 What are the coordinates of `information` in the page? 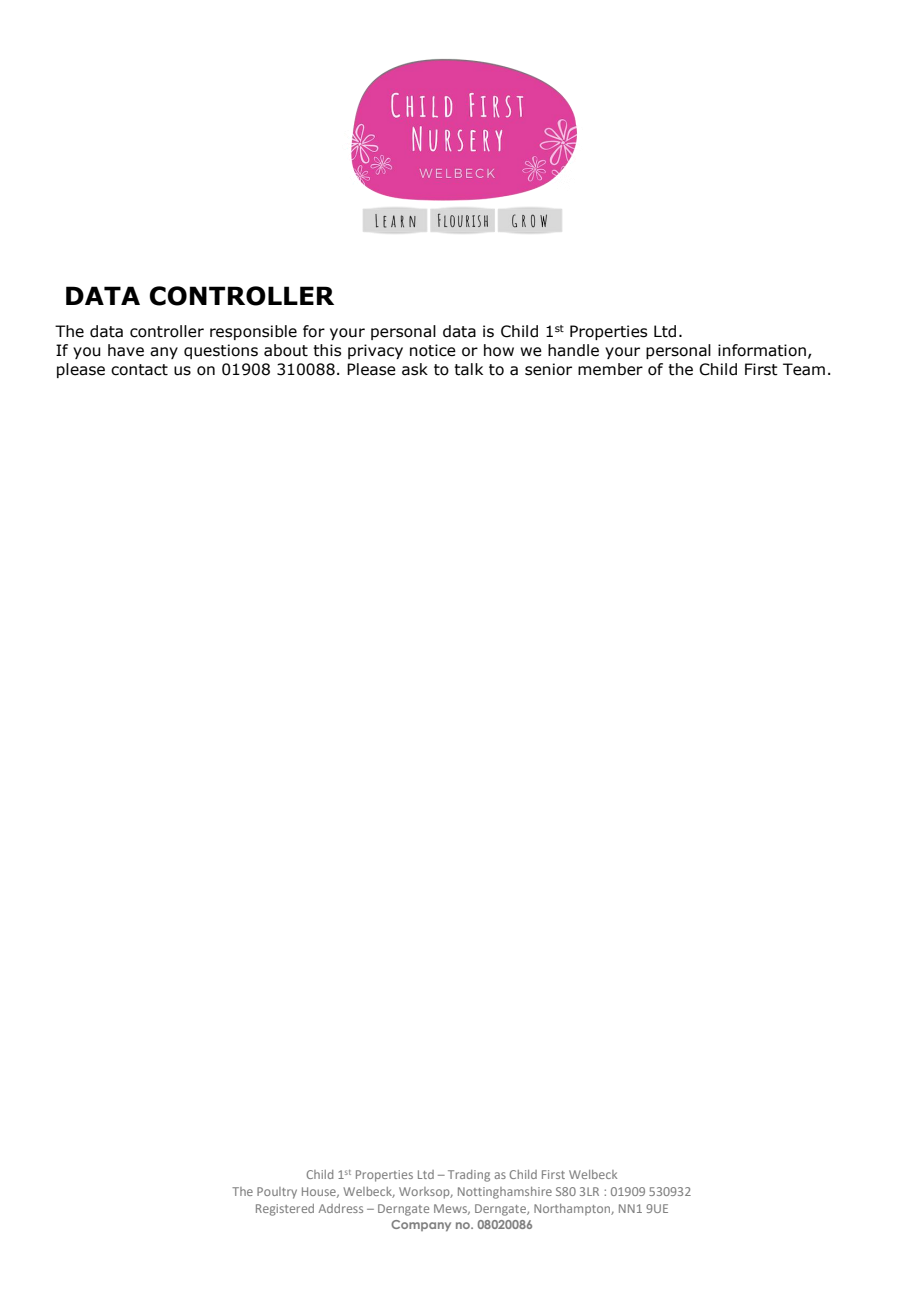 It's located at (762, 350).
